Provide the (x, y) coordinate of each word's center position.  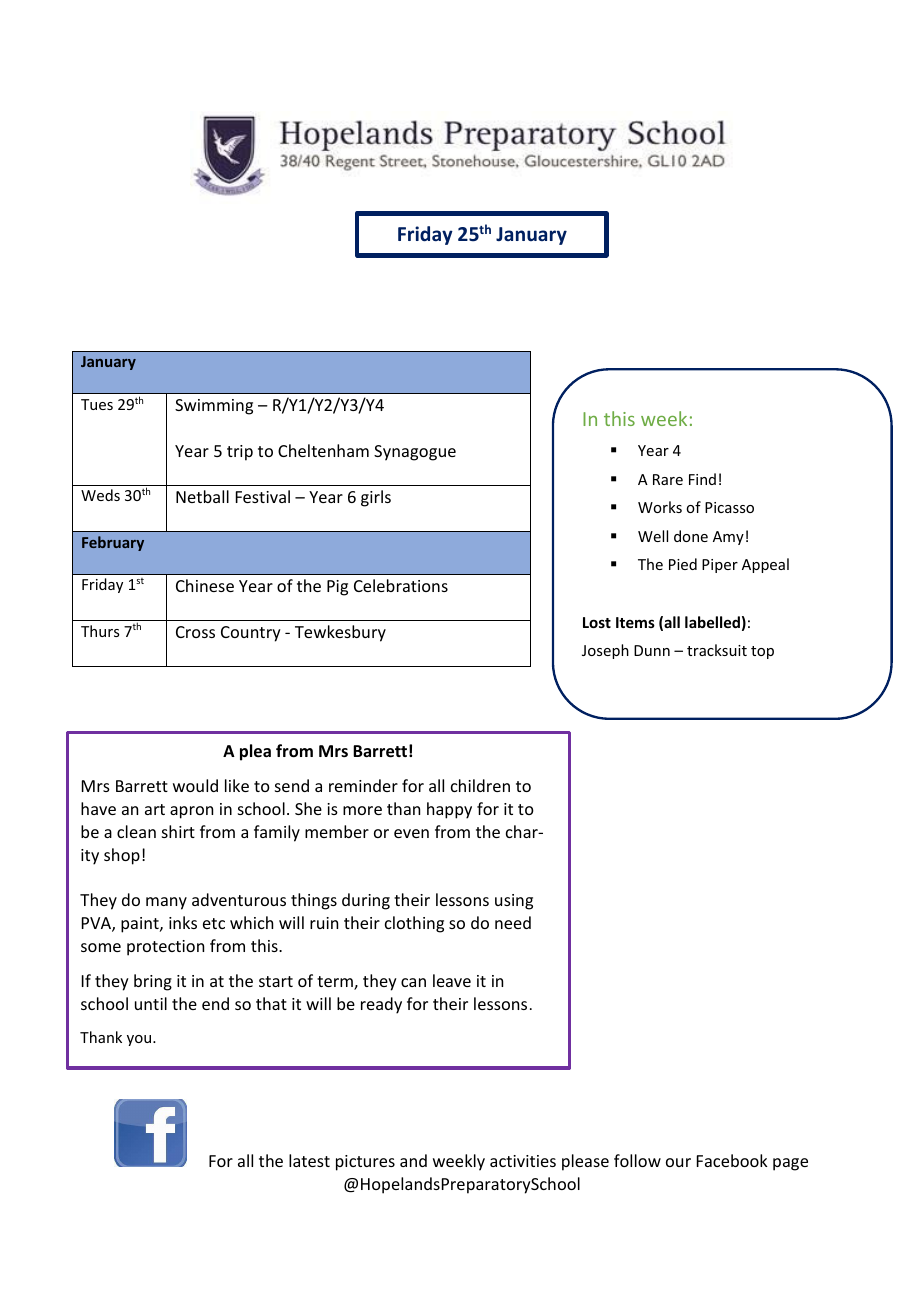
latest (309, 1160)
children (480, 785)
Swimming (214, 407)
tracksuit (717, 650)
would (195, 785)
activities (523, 1161)
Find (702, 479)
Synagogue (415, 453)
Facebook (732, 1160)
